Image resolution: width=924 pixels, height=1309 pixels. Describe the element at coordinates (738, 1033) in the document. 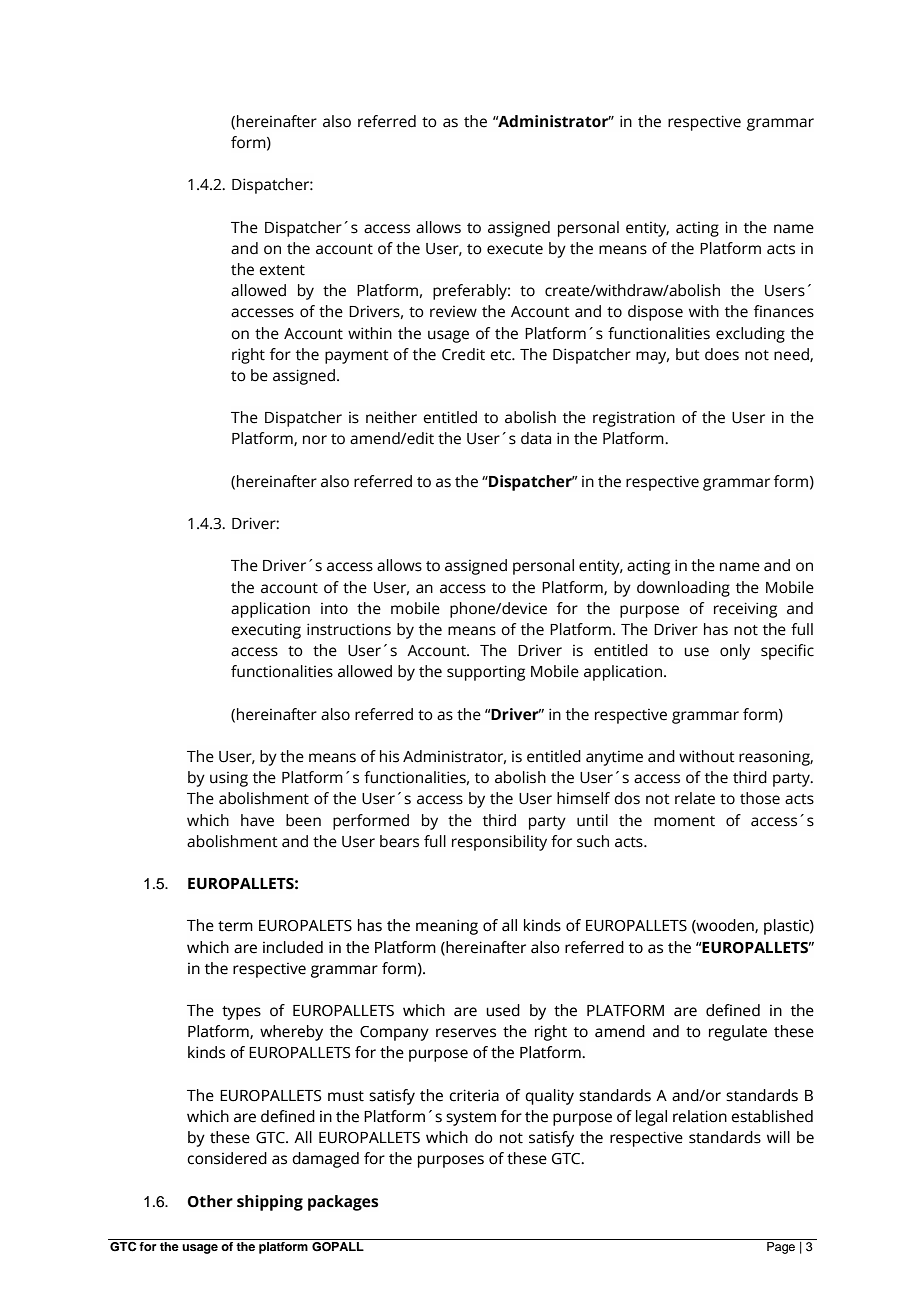

I see `regulate` at that location.
